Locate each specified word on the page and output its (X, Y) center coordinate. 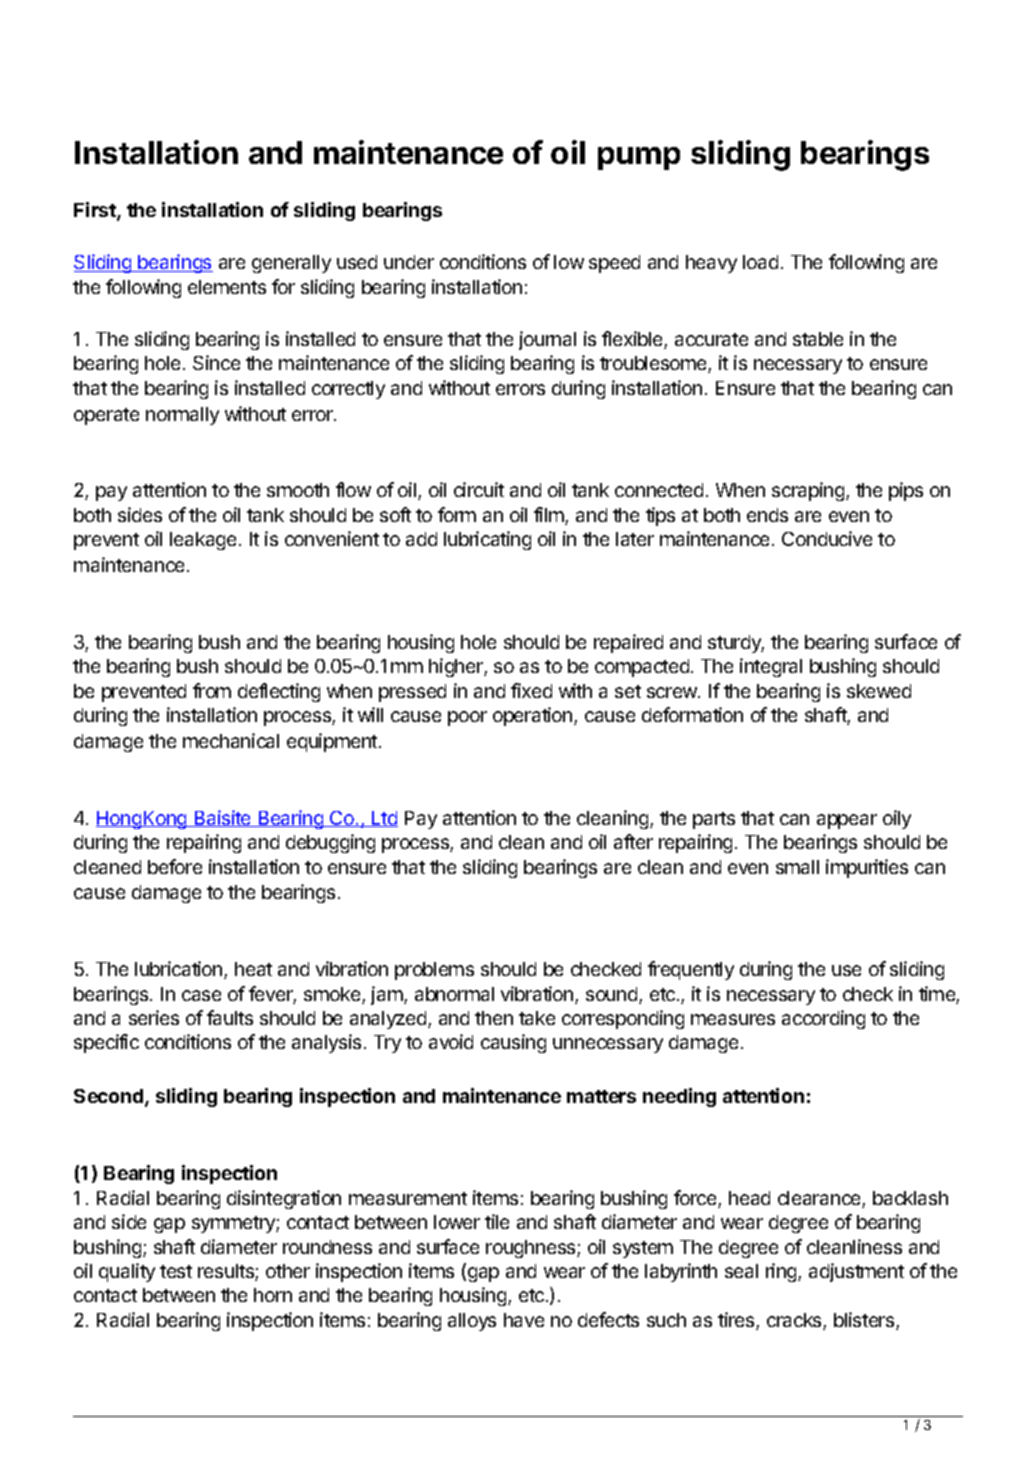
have (524, 1320)
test (176, 1271)
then (494, 1018)
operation (534, 716)
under (409, 262)
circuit (479, 489)
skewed (879, 691)
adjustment (856, 1272)
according (823, 1019)
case (201, 995)
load (760, 262)
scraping (809, 491)
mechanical (231, 740)
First (96, 211)
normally (182, 416)
